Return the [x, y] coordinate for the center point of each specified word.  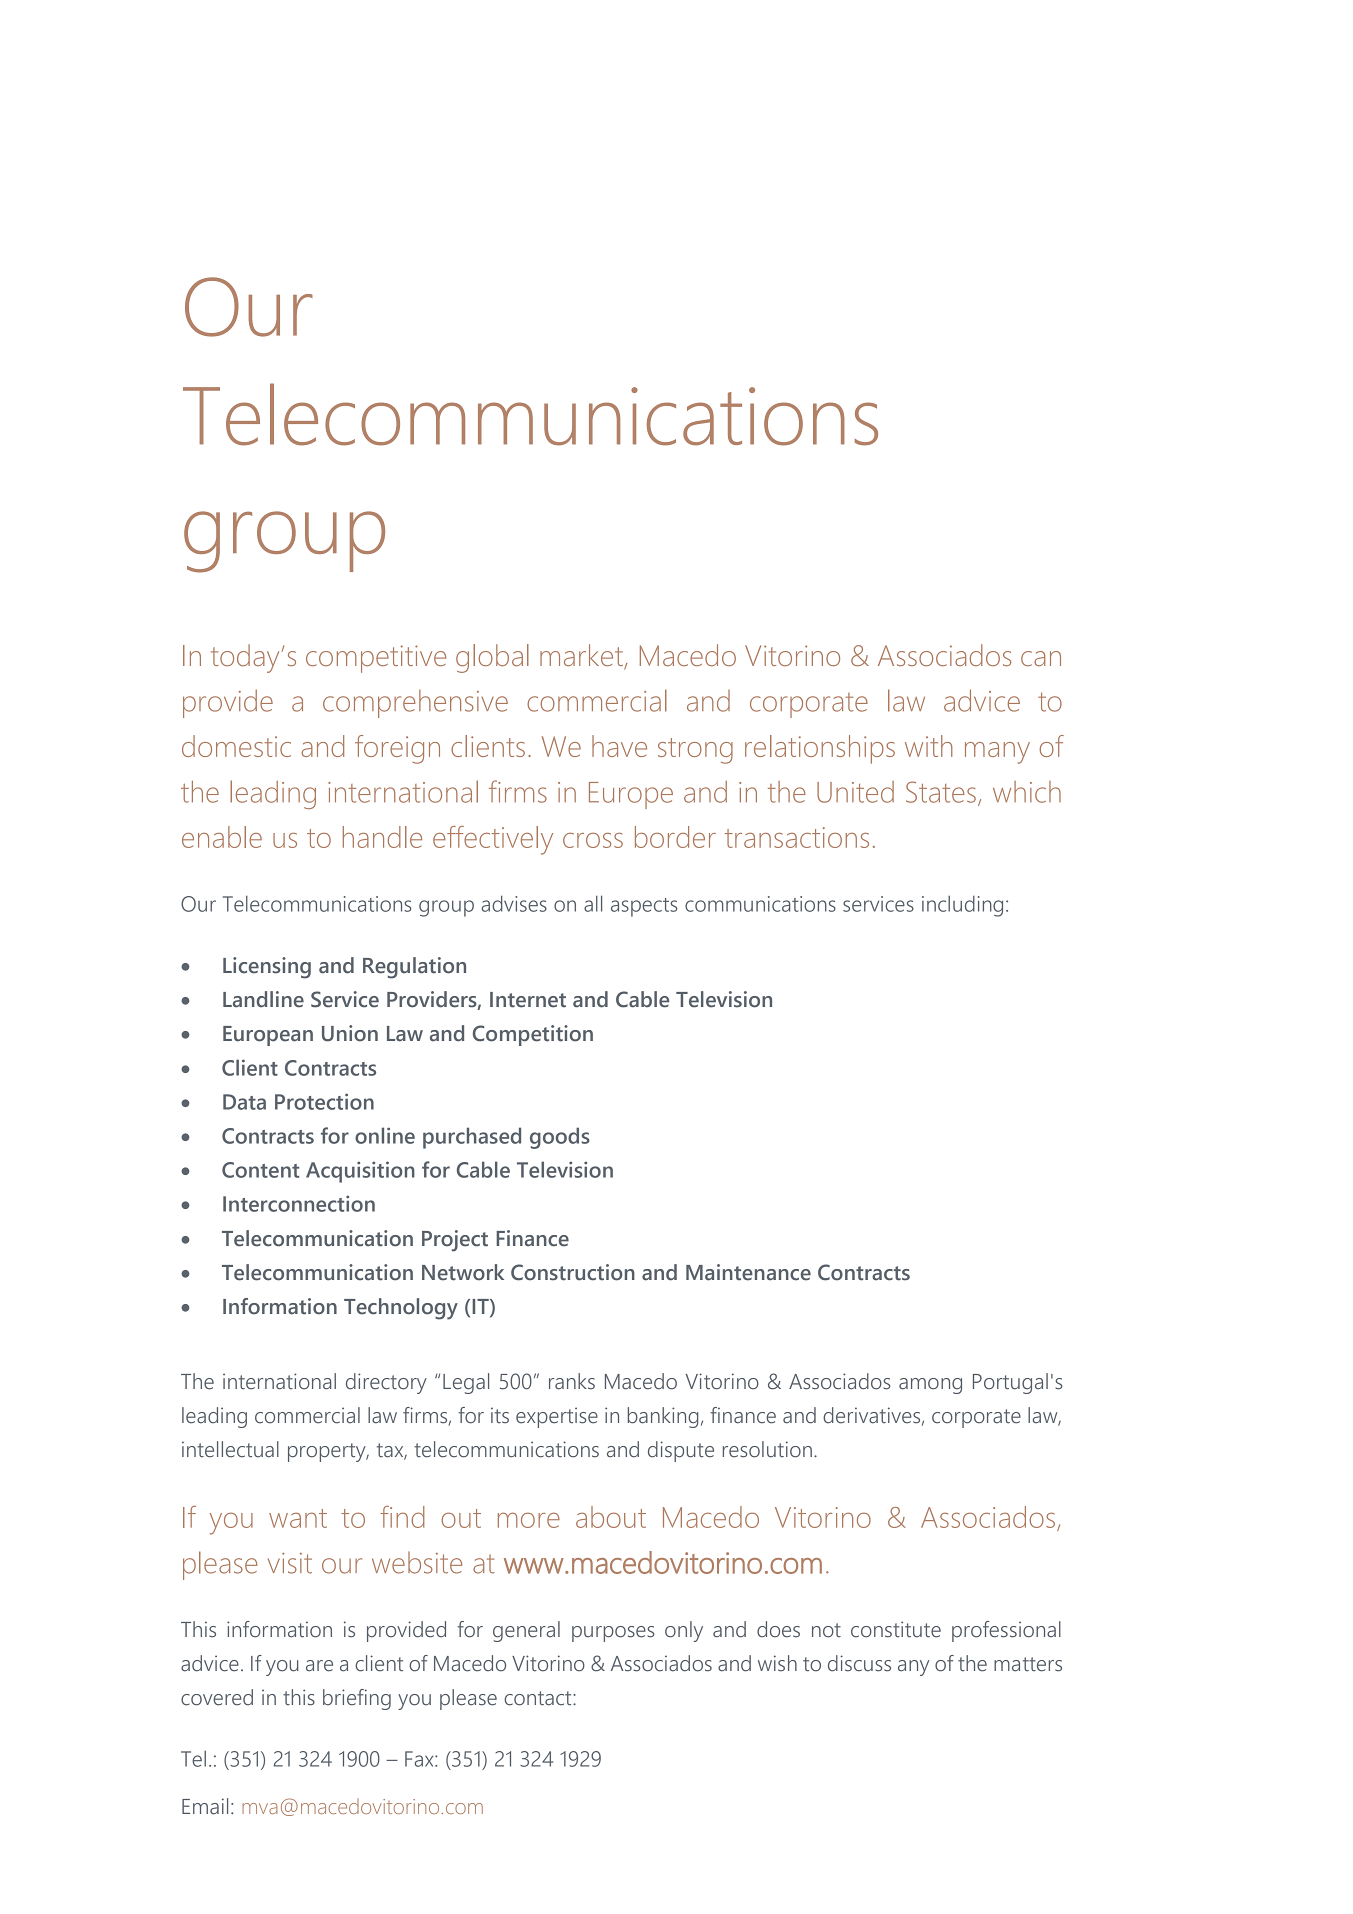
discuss [859, 1663]
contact [539, 1698]
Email [205, 1806]
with [929, 746]
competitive [376, 659]
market [582, 656]
